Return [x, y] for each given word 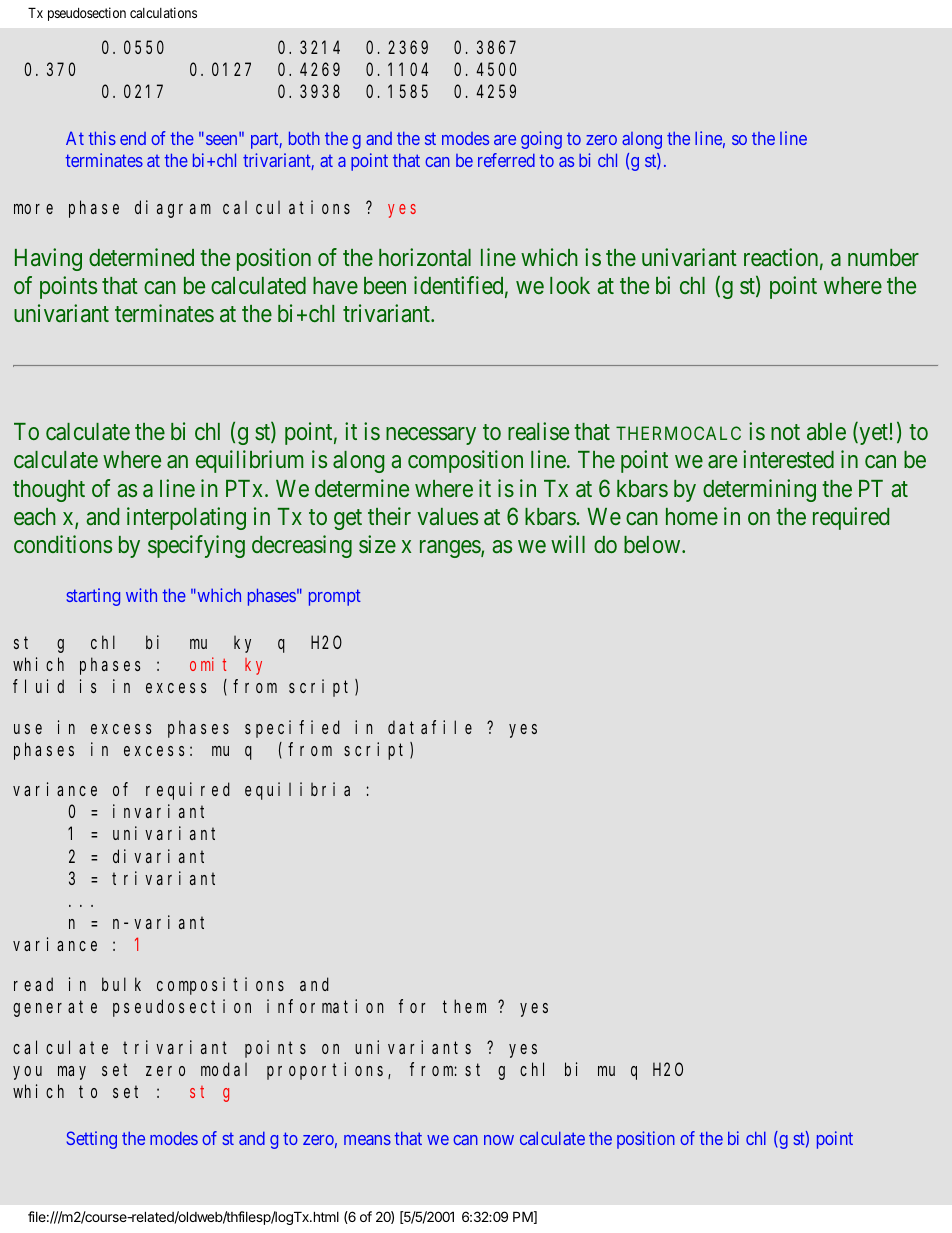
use [28, 729]
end [133, 138]
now [499, 1140]
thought [49, 491]
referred [506, 160]
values [447, 517]
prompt [335, 598]
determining [759, 490]
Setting [92, 1140]
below [653, 544]
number [883, 257]
